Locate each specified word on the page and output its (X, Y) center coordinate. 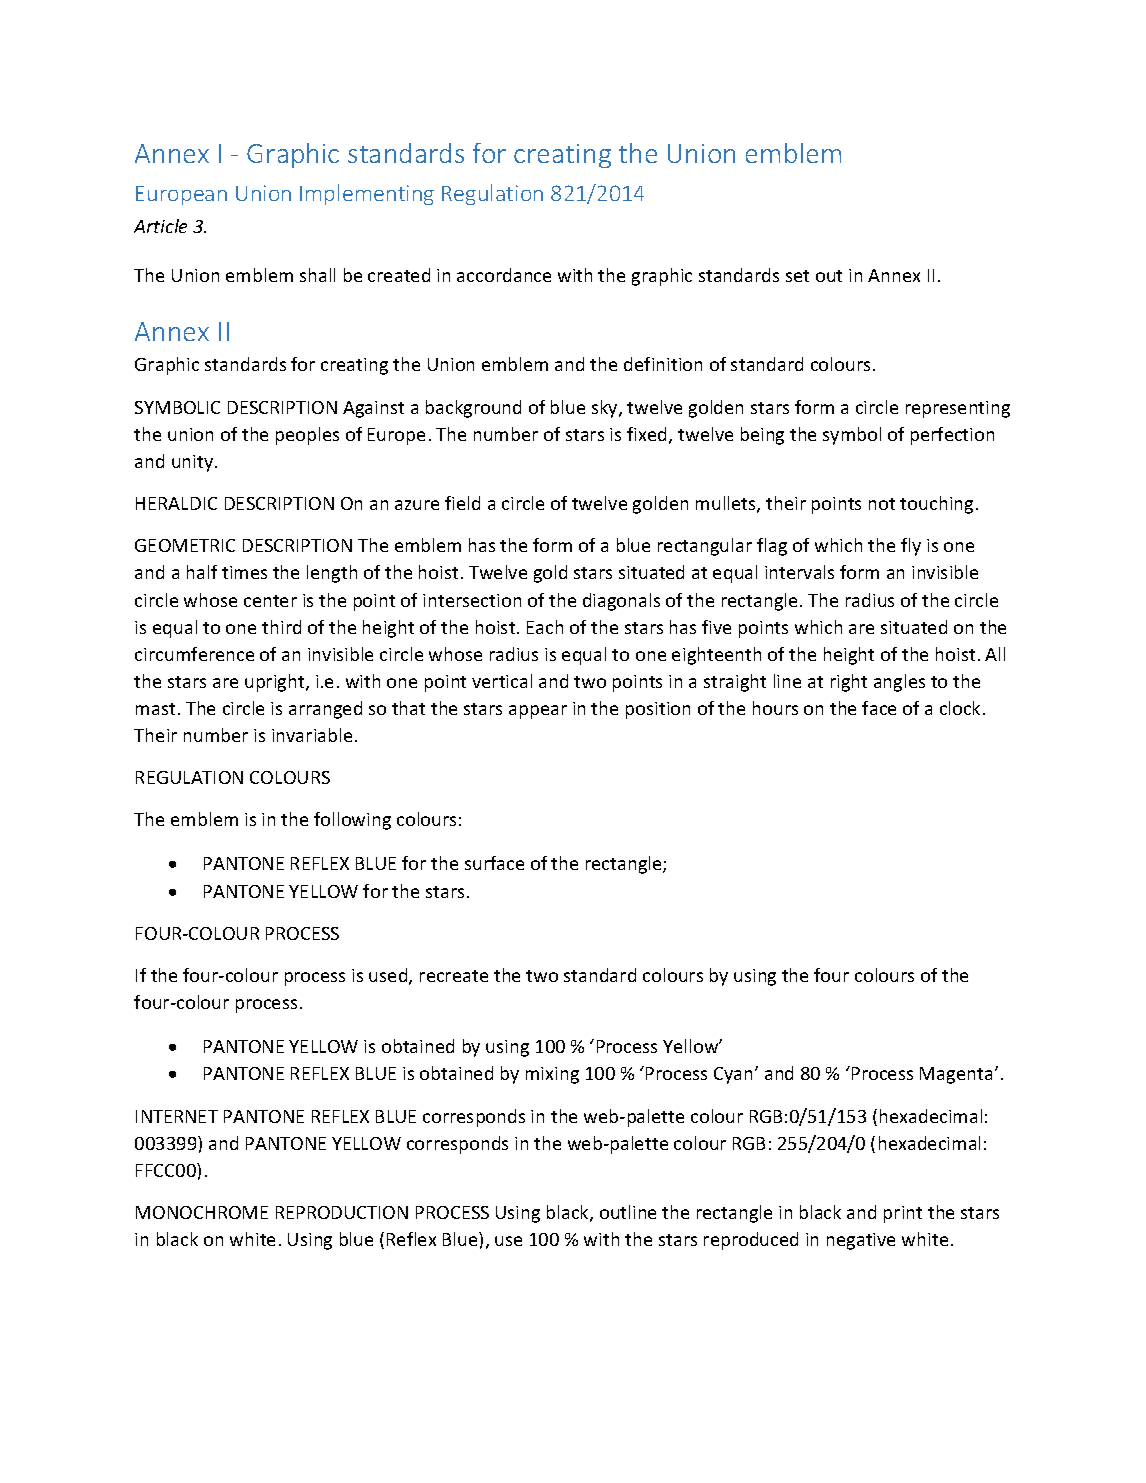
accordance (504, 275)
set (797, 276)
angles (899, 683)
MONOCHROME (202, 1212)
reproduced (751, 1241)
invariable (312, 735)
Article (160, 226)
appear (538, 712)
